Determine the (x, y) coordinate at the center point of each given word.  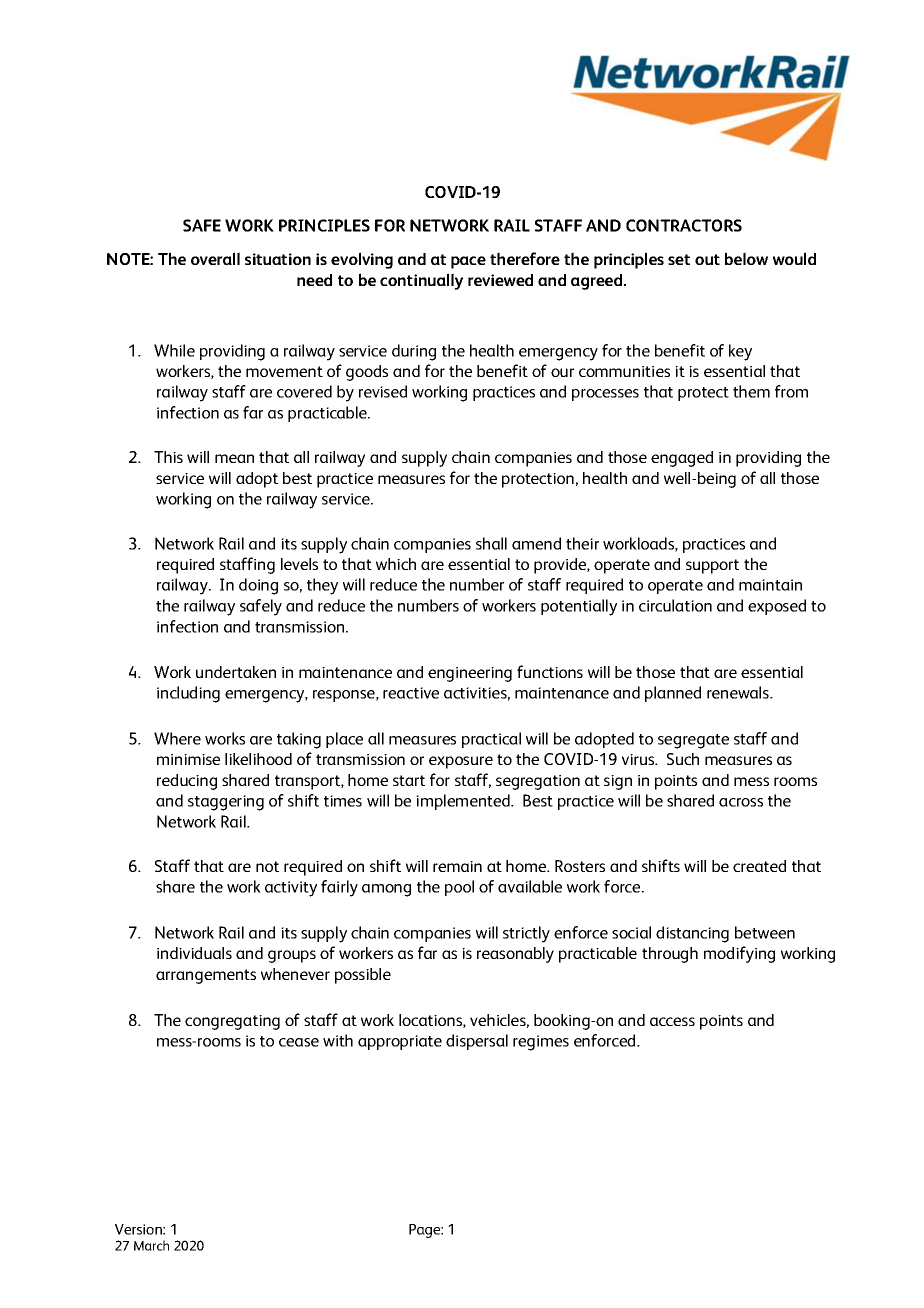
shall (491, 543)
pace (468, 262)
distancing (692, 934)
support (712, 566)
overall (215, 258)
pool (459, 888)
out (707, 259)
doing (258, 586)
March (151, 1245)
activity (291, 889)
